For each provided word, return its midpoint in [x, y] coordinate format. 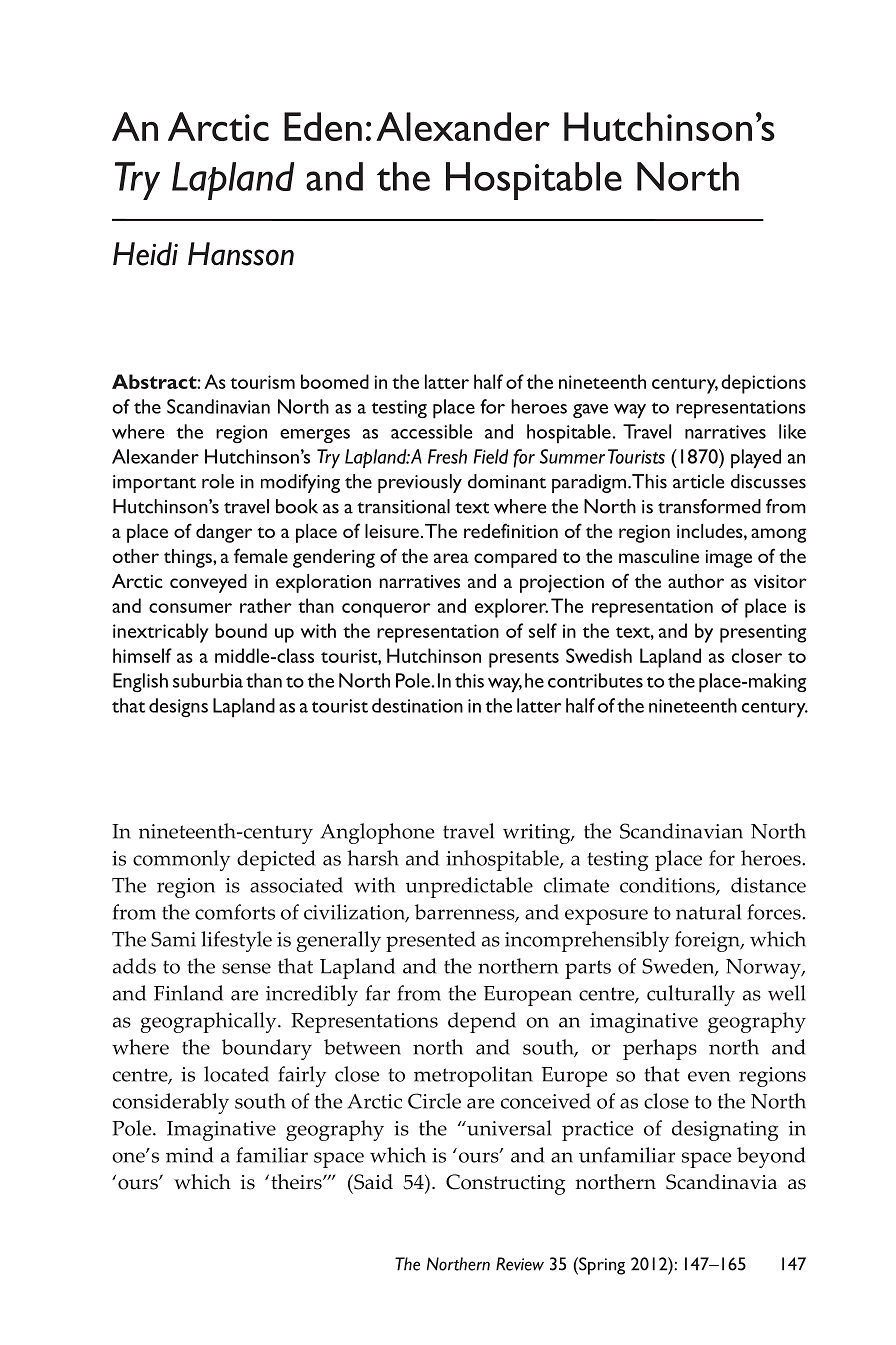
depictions [763, 384]
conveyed [208, 583]
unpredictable [469, 887]
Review [520, 1264]
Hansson [241, 254]
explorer [511, 608]
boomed [335, 381]
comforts [235, 912]
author [696, 581]
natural [708, 912]
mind [190, 1155]
